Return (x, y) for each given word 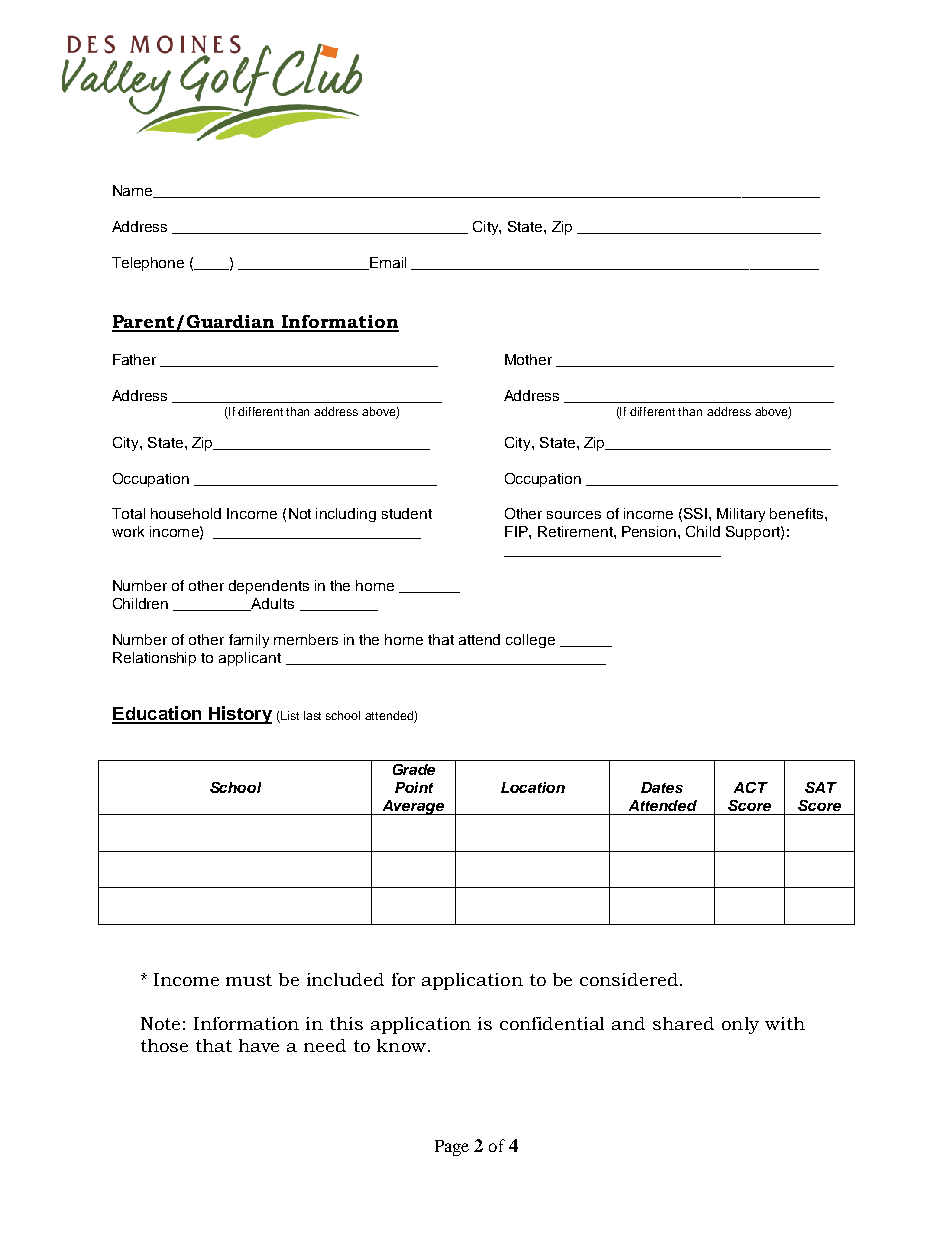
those (164, 1045)
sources (574, 515)
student (407, 513)
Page (452, 1148)
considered (629, 979)
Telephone (148, 264)
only (740, 1025)
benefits (798, 513)
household (186, 513)
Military (741, 515)
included (345, 979)
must (249, 980)
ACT (751, 787)
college (530, 641)
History (239, 715)
